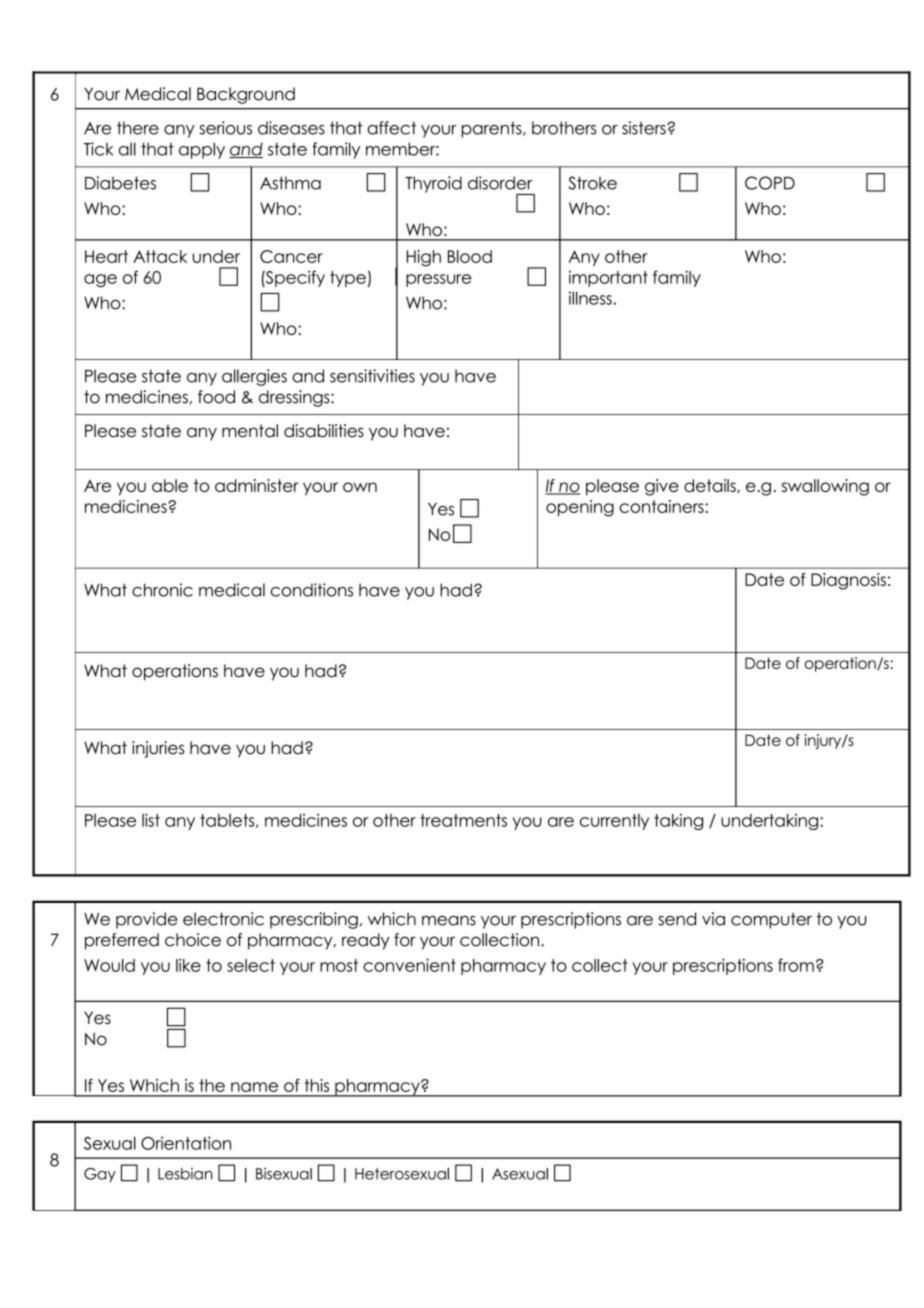 The image size is (924, 1308). Describe the element at coordinates (463, 820) in the screenshot. I see `treatments` at that location.
